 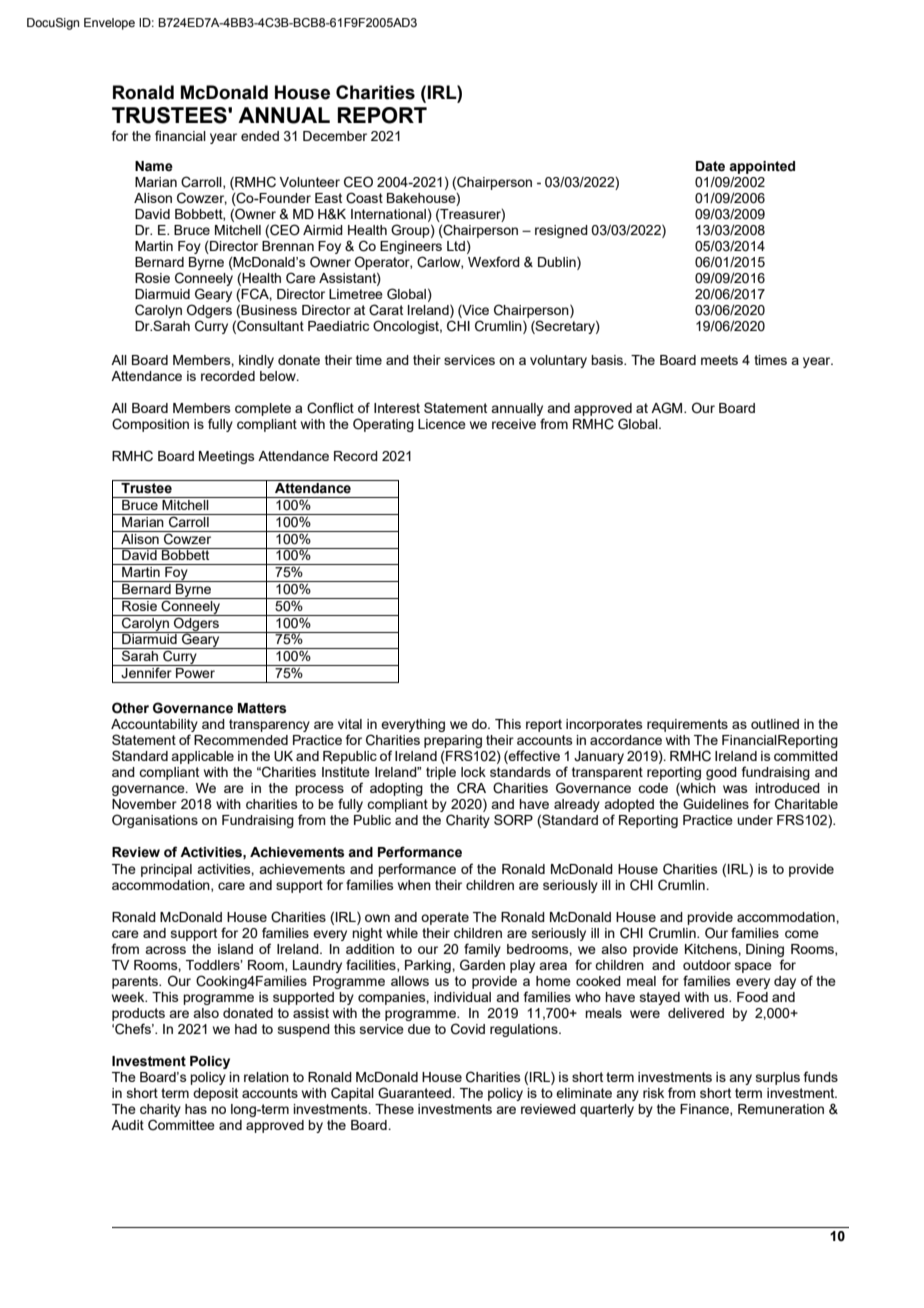 What do you see at coordinates (215, 1094) in the screenshot?
I see `deposit` at bounding box center [215, 1094].
